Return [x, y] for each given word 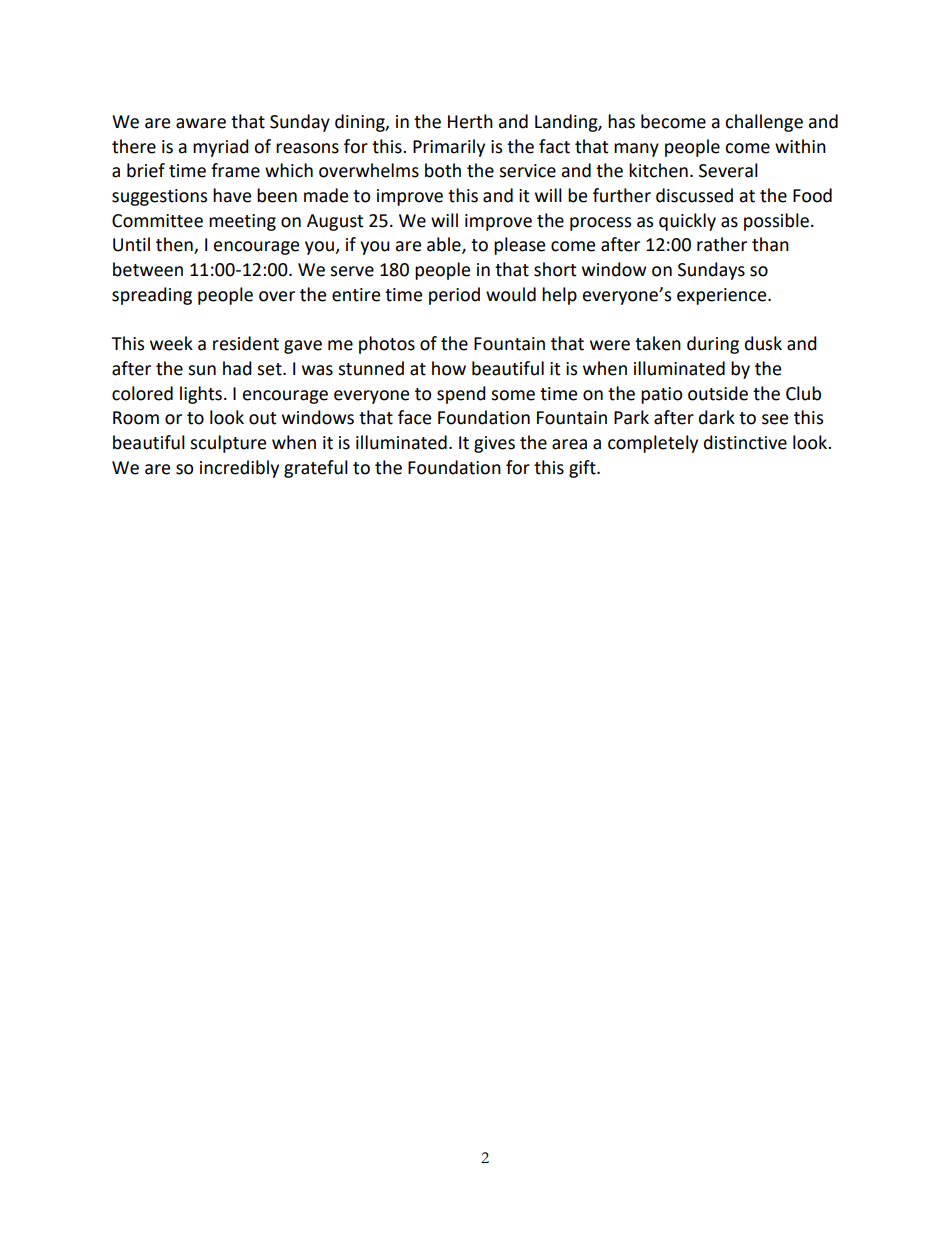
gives [494, 444]
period [454, 296]
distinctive [745, 442]
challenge [764, 123]
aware [201, 123]
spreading [152, 296]
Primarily [449, 148]
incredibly [239, 469]
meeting [242, 222]
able [445, 245]
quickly [687, 222]
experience [723, 296]
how [449, 368]
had [237, 368]
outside [718, 393]
